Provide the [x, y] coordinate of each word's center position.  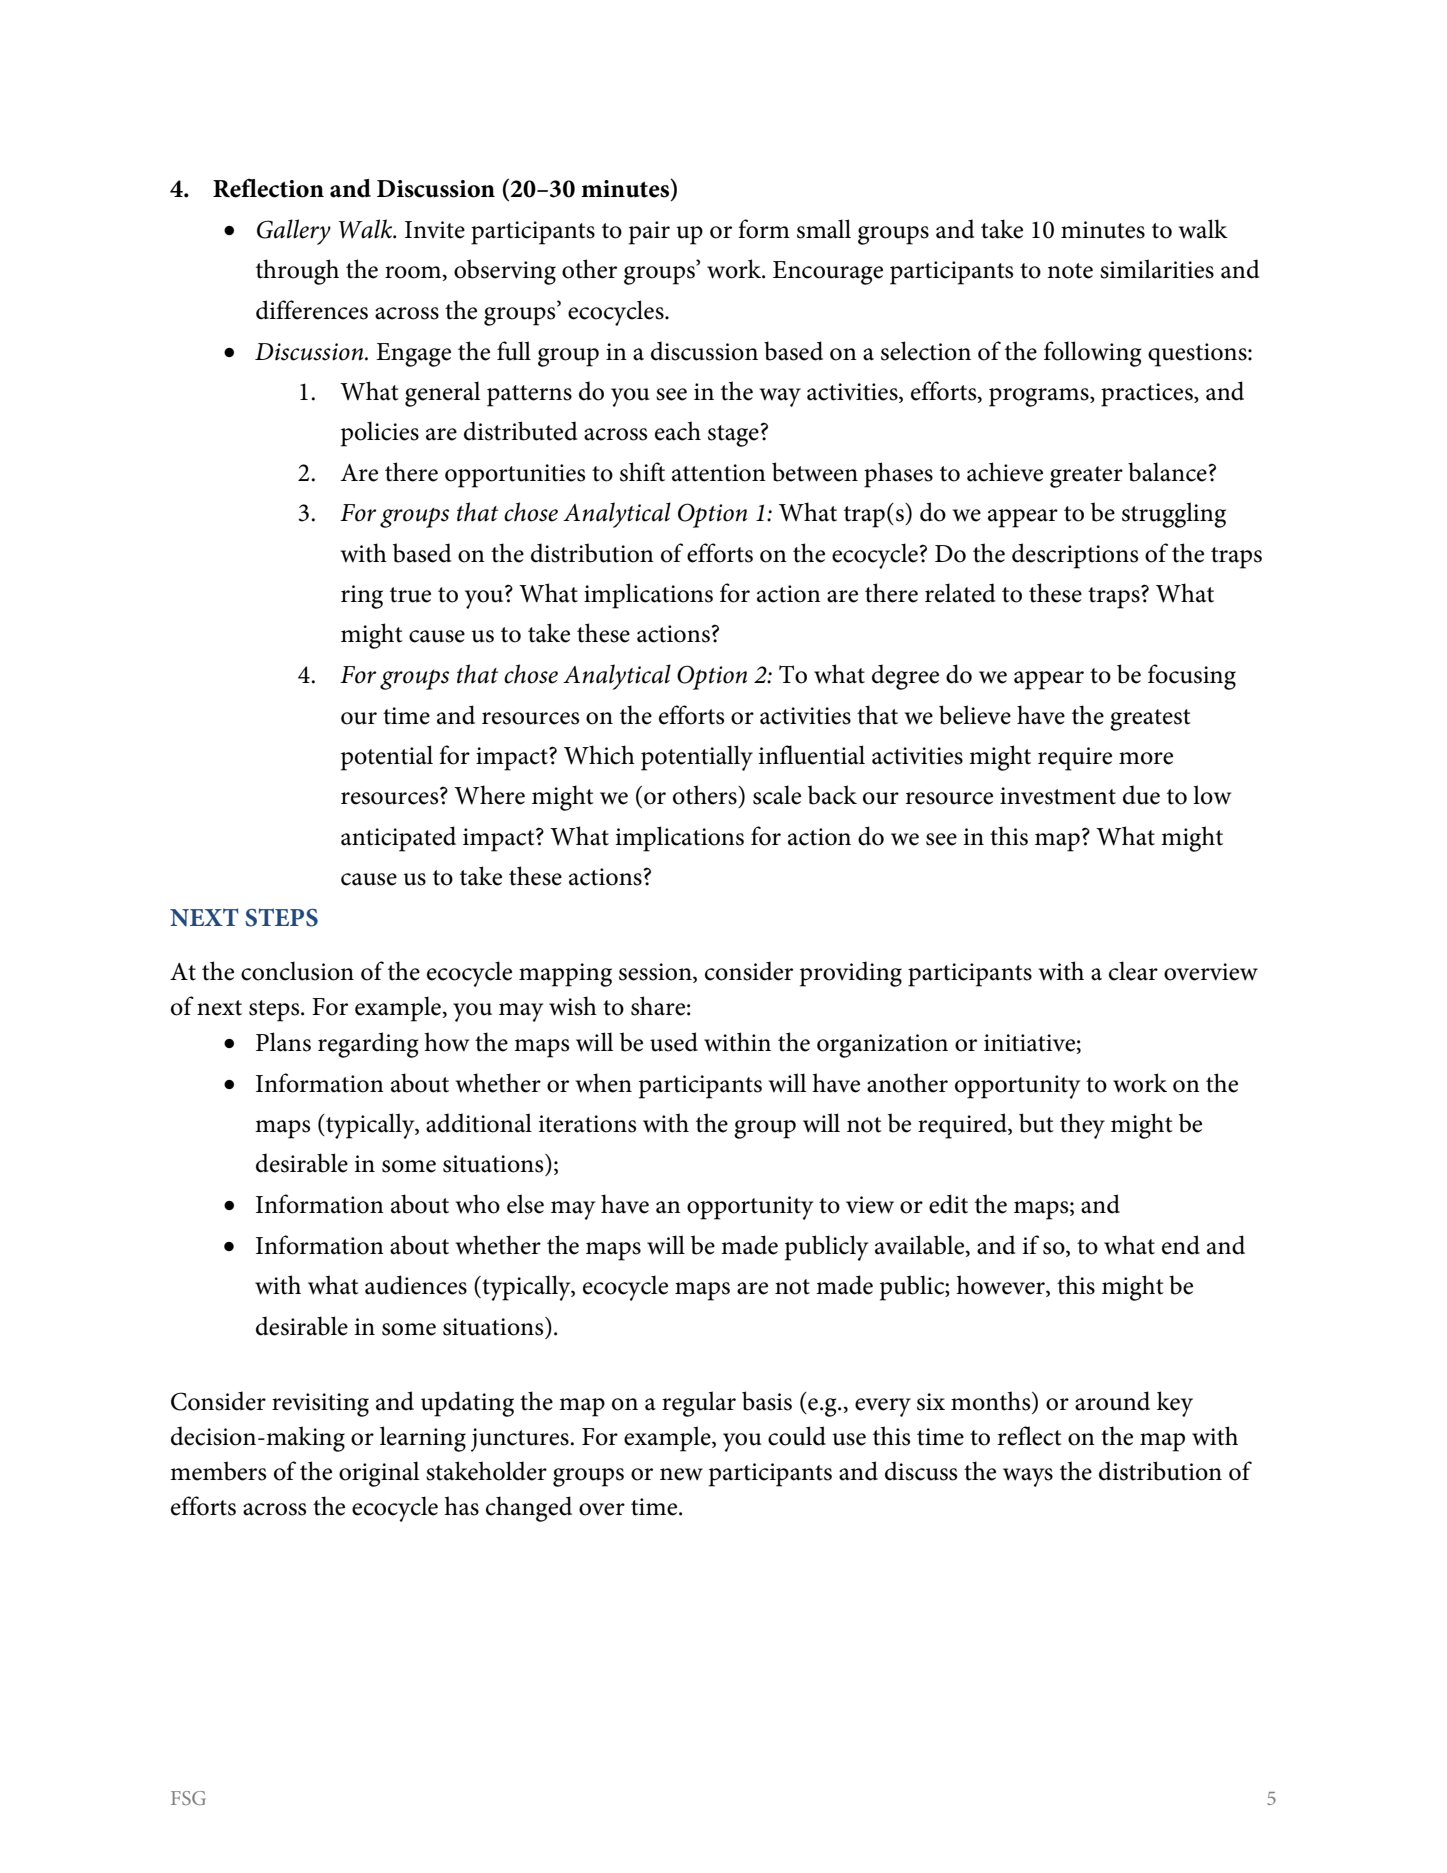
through [297, 272]
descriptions [1075, 556]
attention [719, 473]
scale [777, 795]
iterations [587, 1124]
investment [1058, 796]
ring [362, 597]
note [1070, 271]
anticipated [398, 839]
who [478, 1204]
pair [649, 233]
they [1082, 1126]
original [379, 1474]
